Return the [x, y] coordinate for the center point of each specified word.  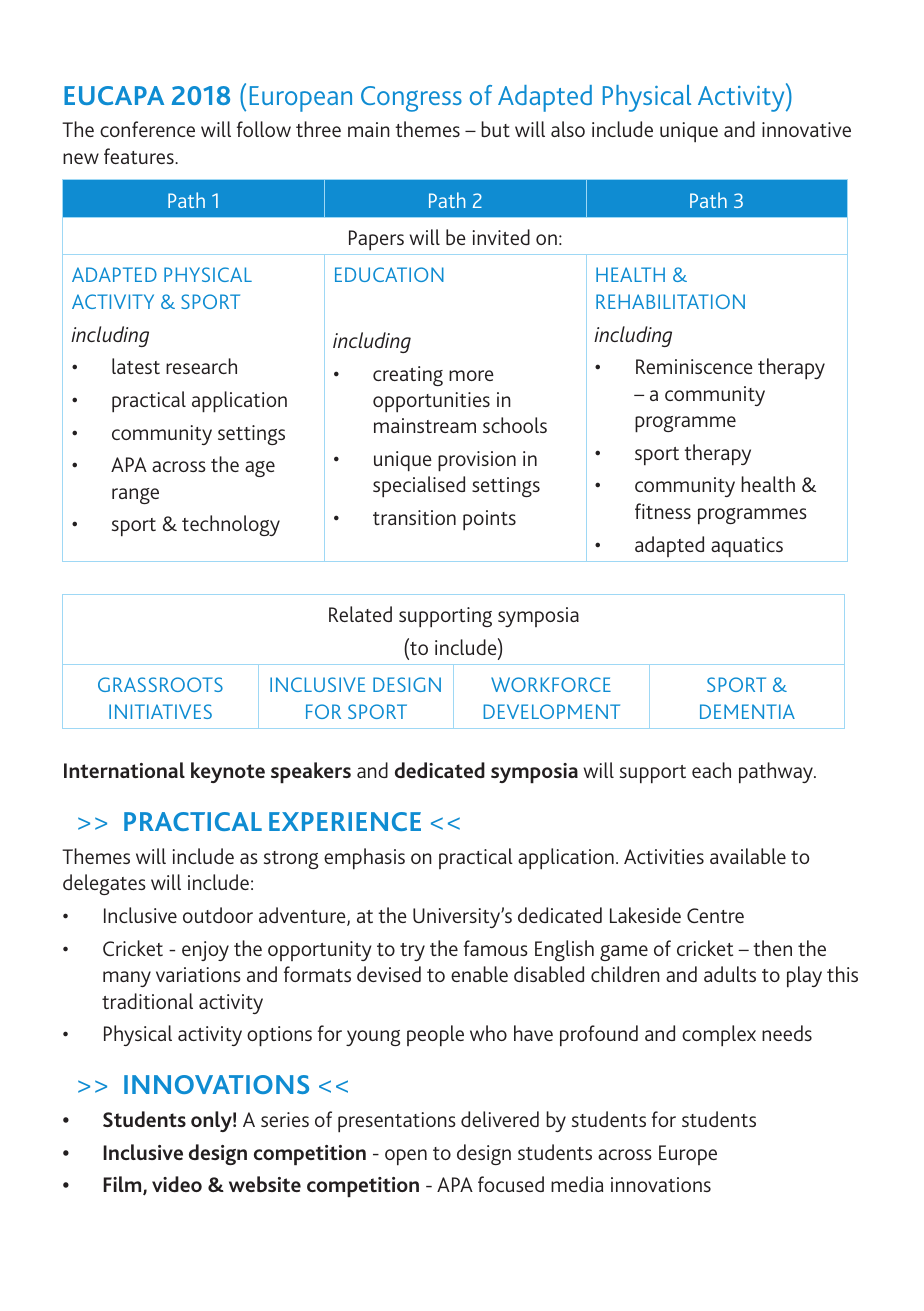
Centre [715, 915]
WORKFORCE [551, 684]
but [495, 129]
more [471, 375]
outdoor [218, 915]
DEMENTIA [747, 711]
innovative [806, 129]
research [201, 366]
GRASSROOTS [160, 684]
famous [496, 948]
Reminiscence [694, 366]
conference [147, 129]
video [177, 1184]
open [406, 1157]
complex [719, 1035]
